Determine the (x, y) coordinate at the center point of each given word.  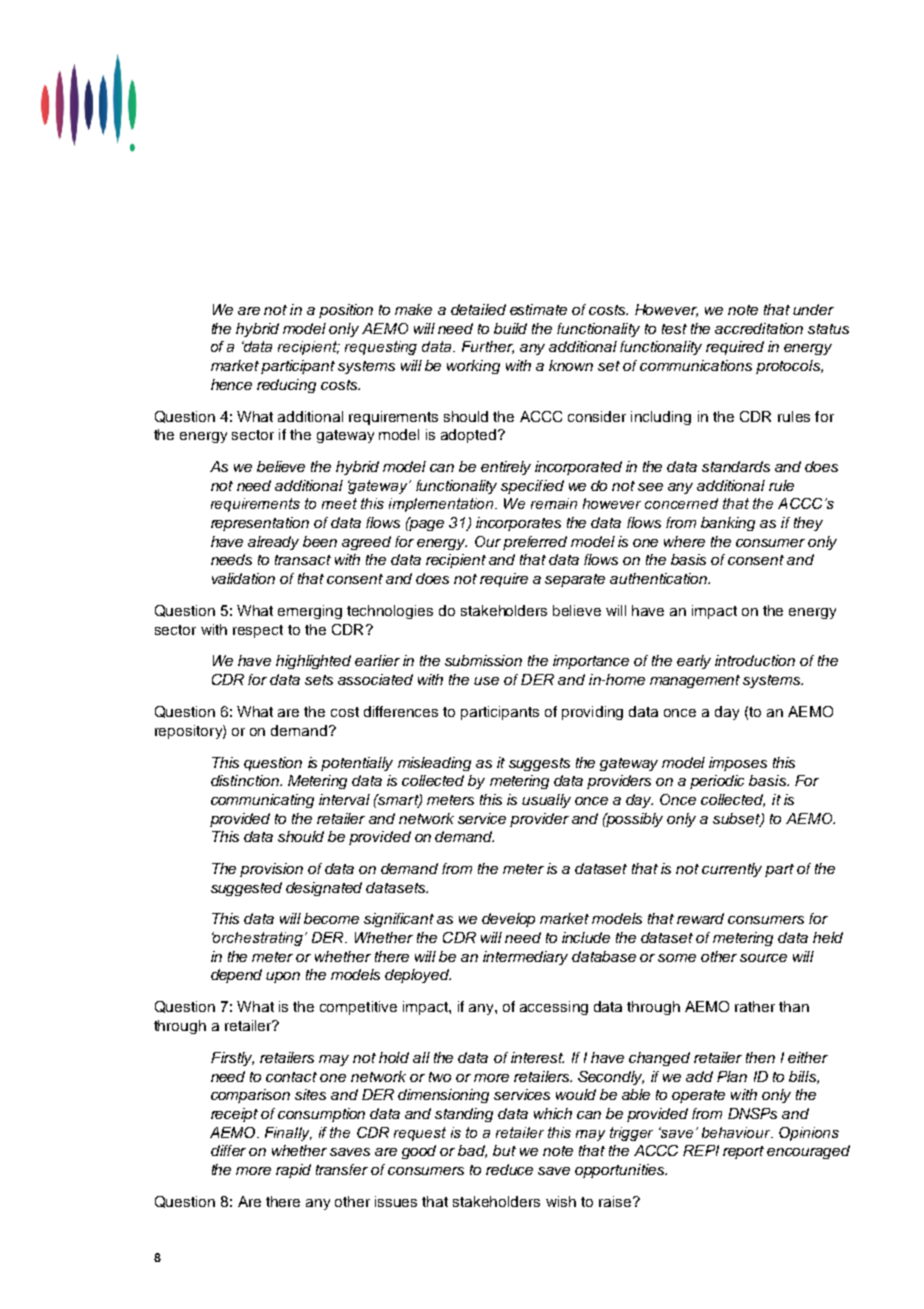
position (346, 311)
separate (575, 580)
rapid (293, 1171)
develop (508, 920)
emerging (310, 612)
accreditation (759, 328)
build (510, 328)
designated (324, 889)
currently (732, 870)
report (743, 1152)
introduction (755, 660)
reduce (509, 1169)
